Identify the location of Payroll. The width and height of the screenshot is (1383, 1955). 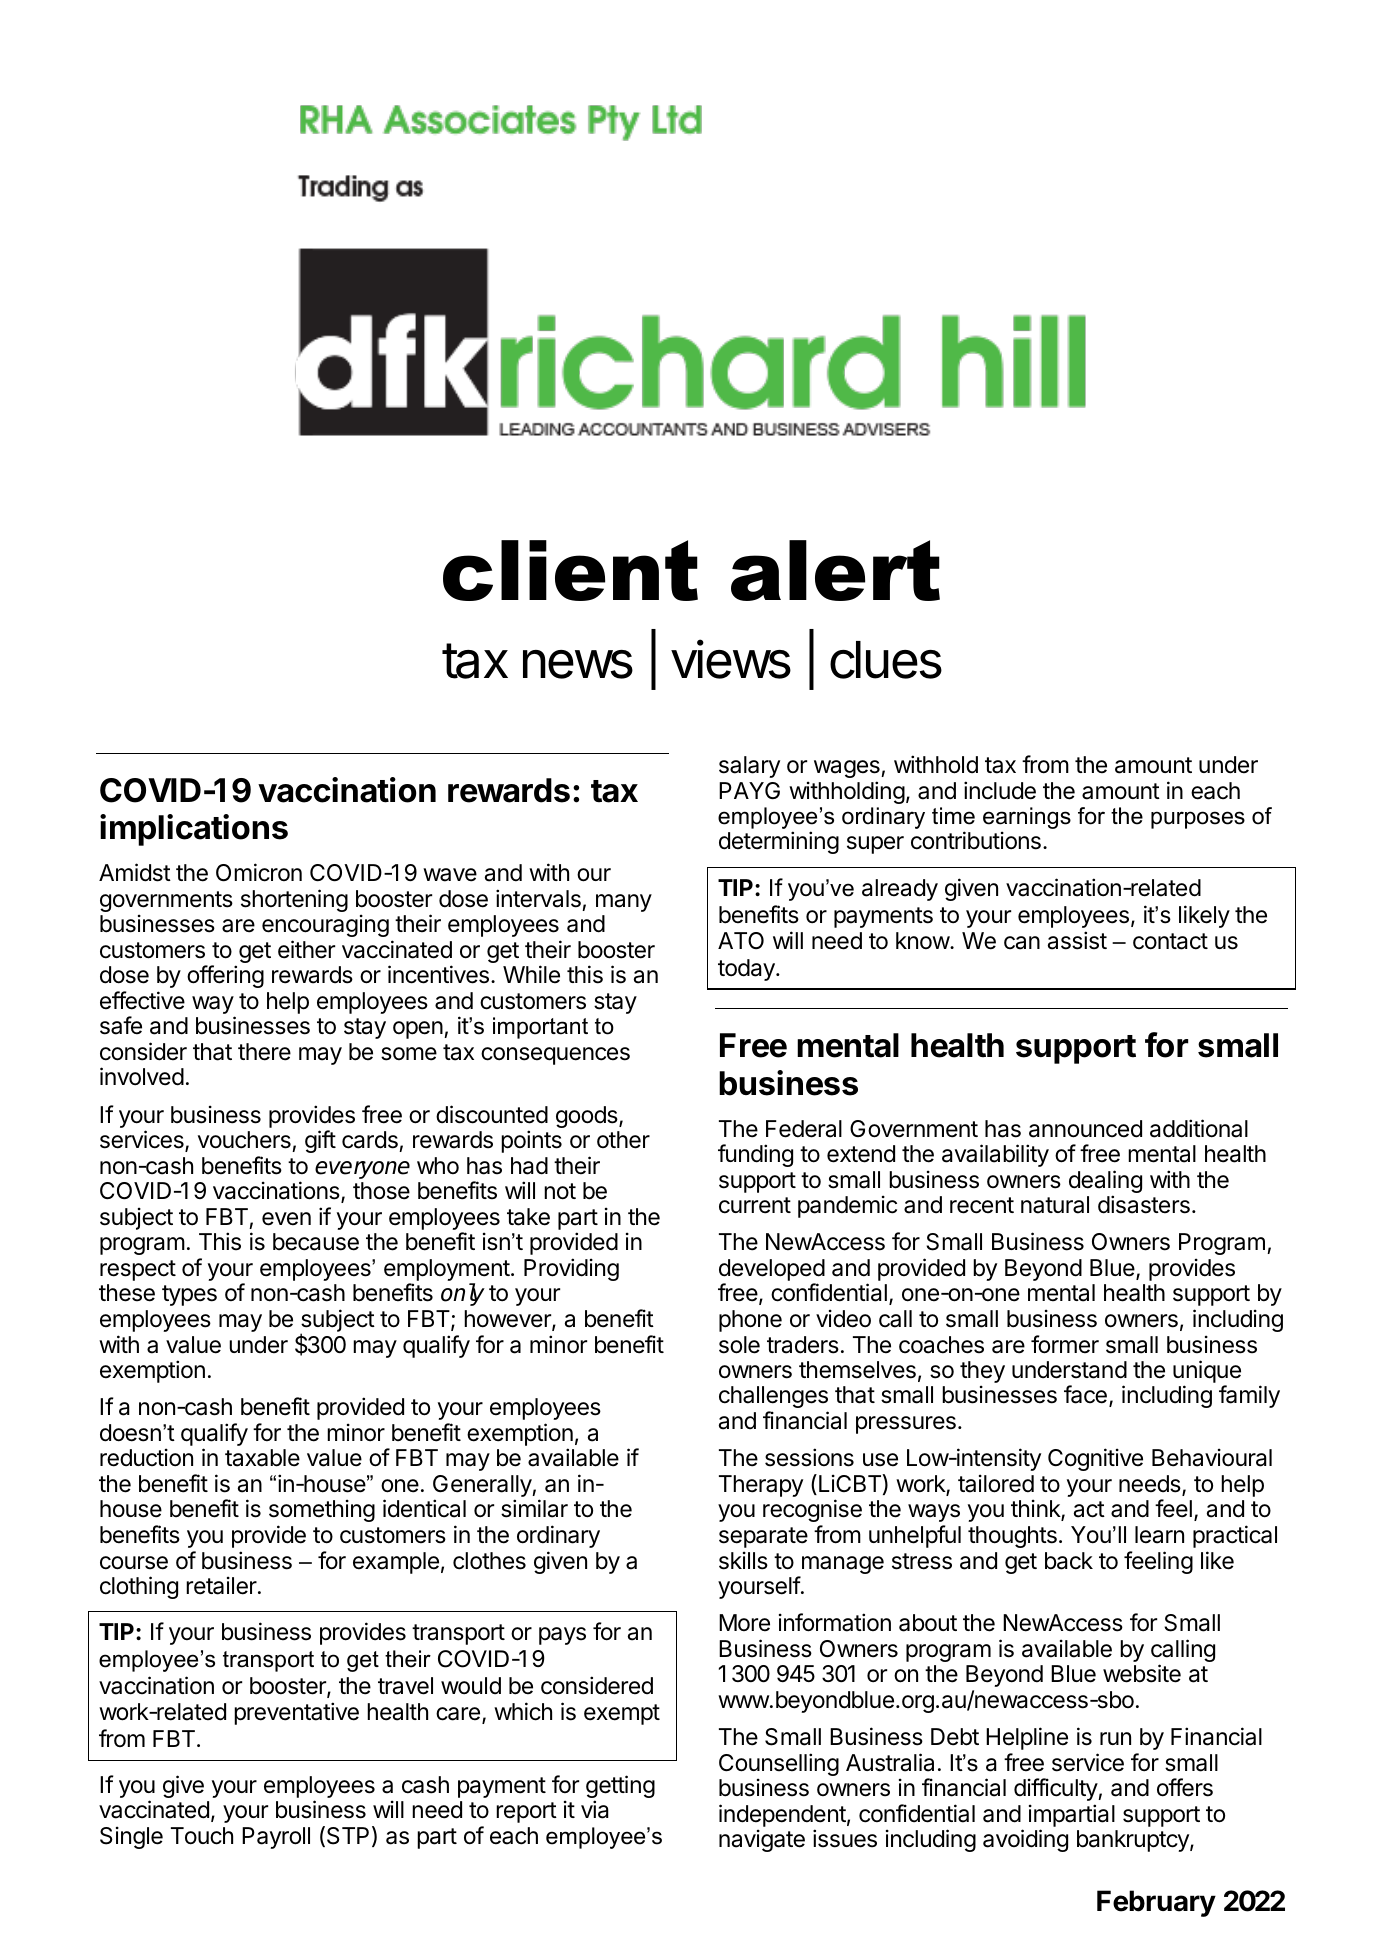
(276, 1838).
